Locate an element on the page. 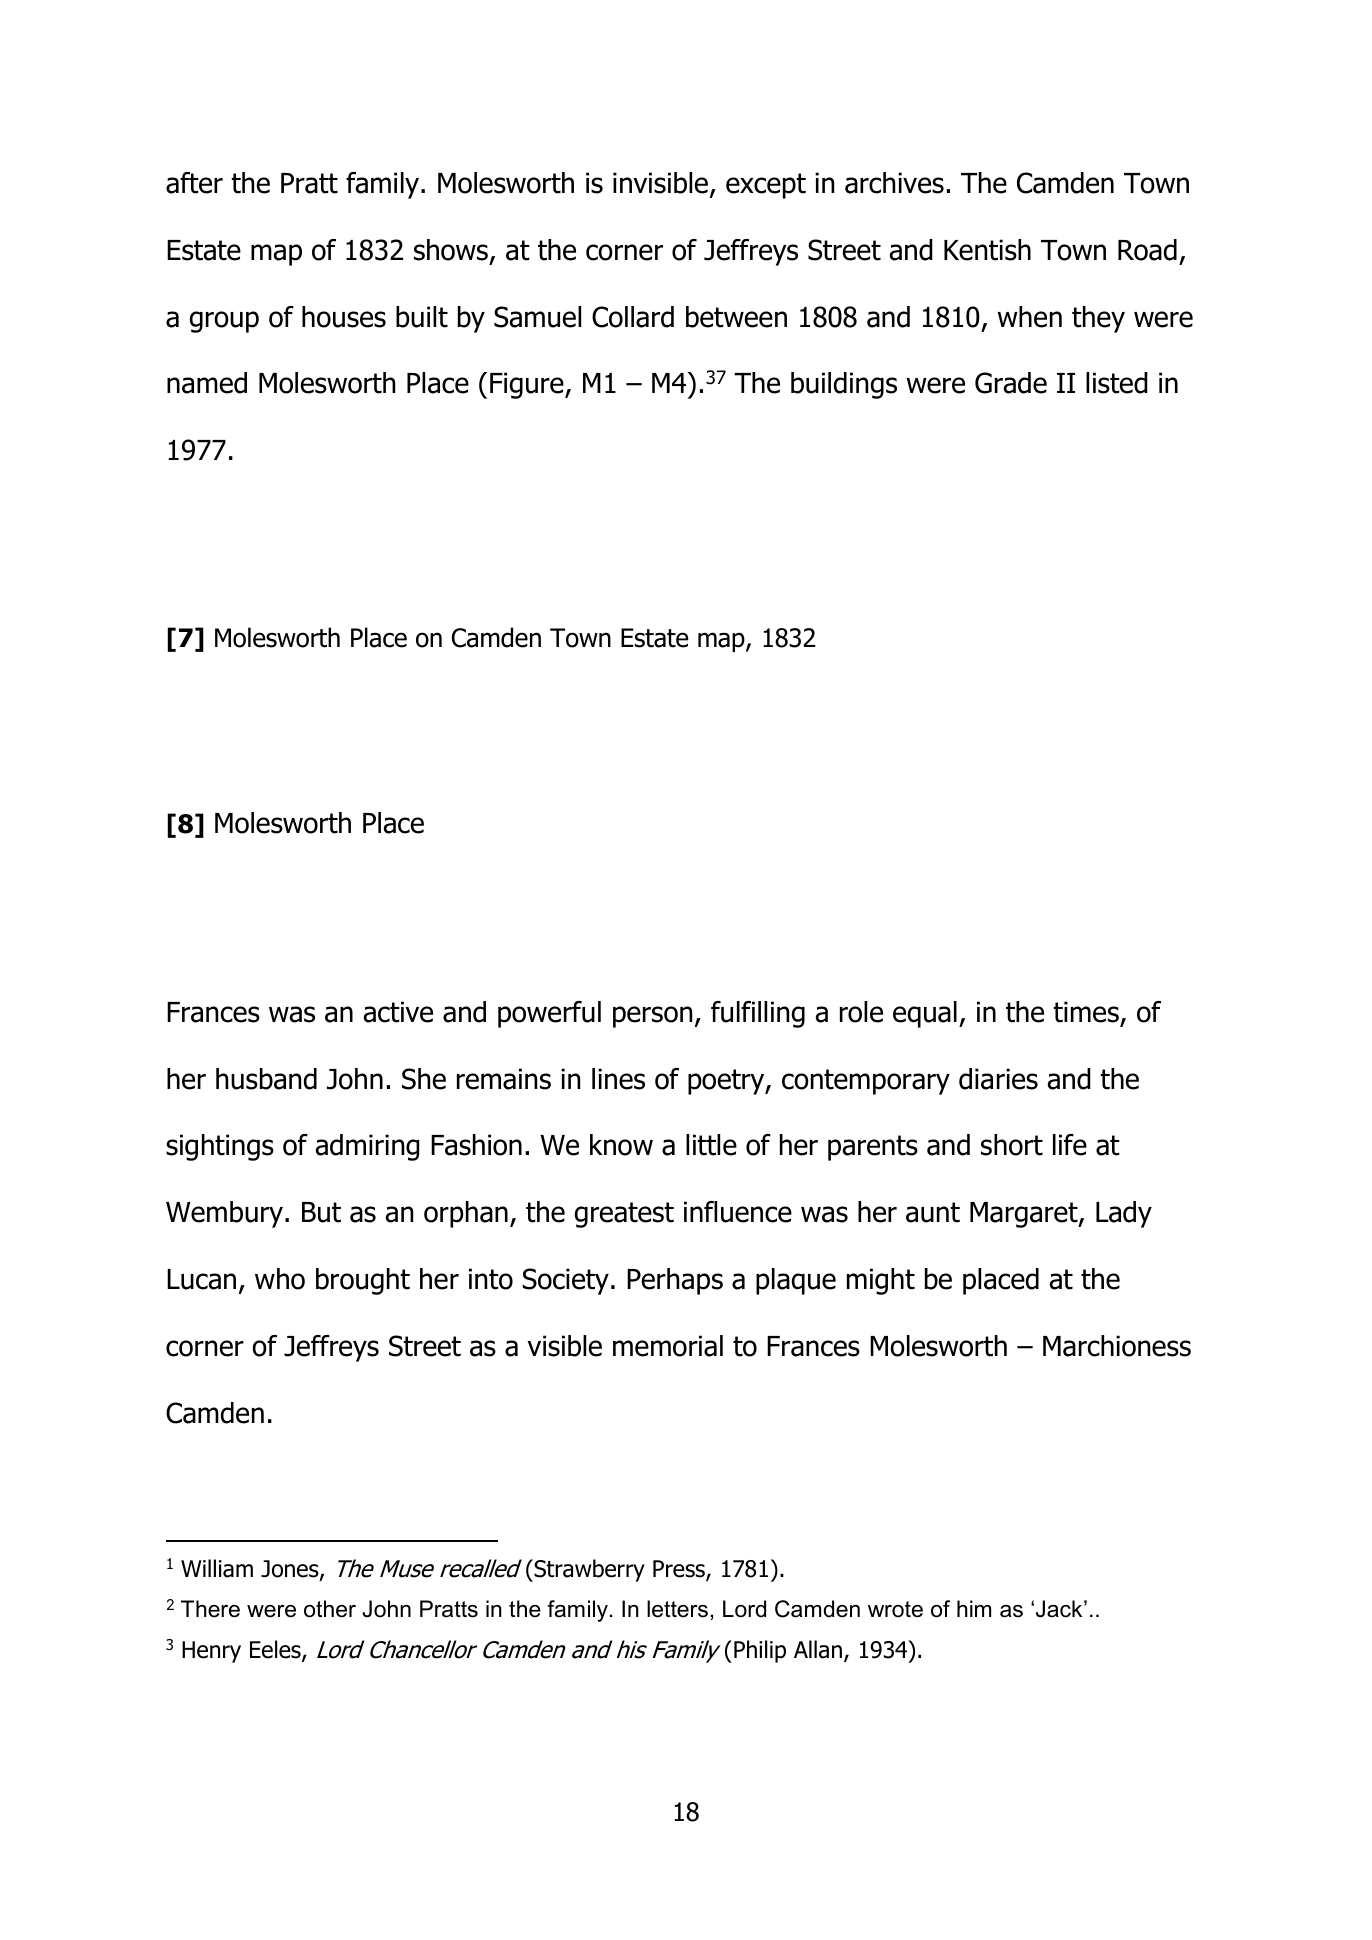 Image resolution: width=1372 pixels, height=1940 pixels. active is located at coordinates (398, 1012).
